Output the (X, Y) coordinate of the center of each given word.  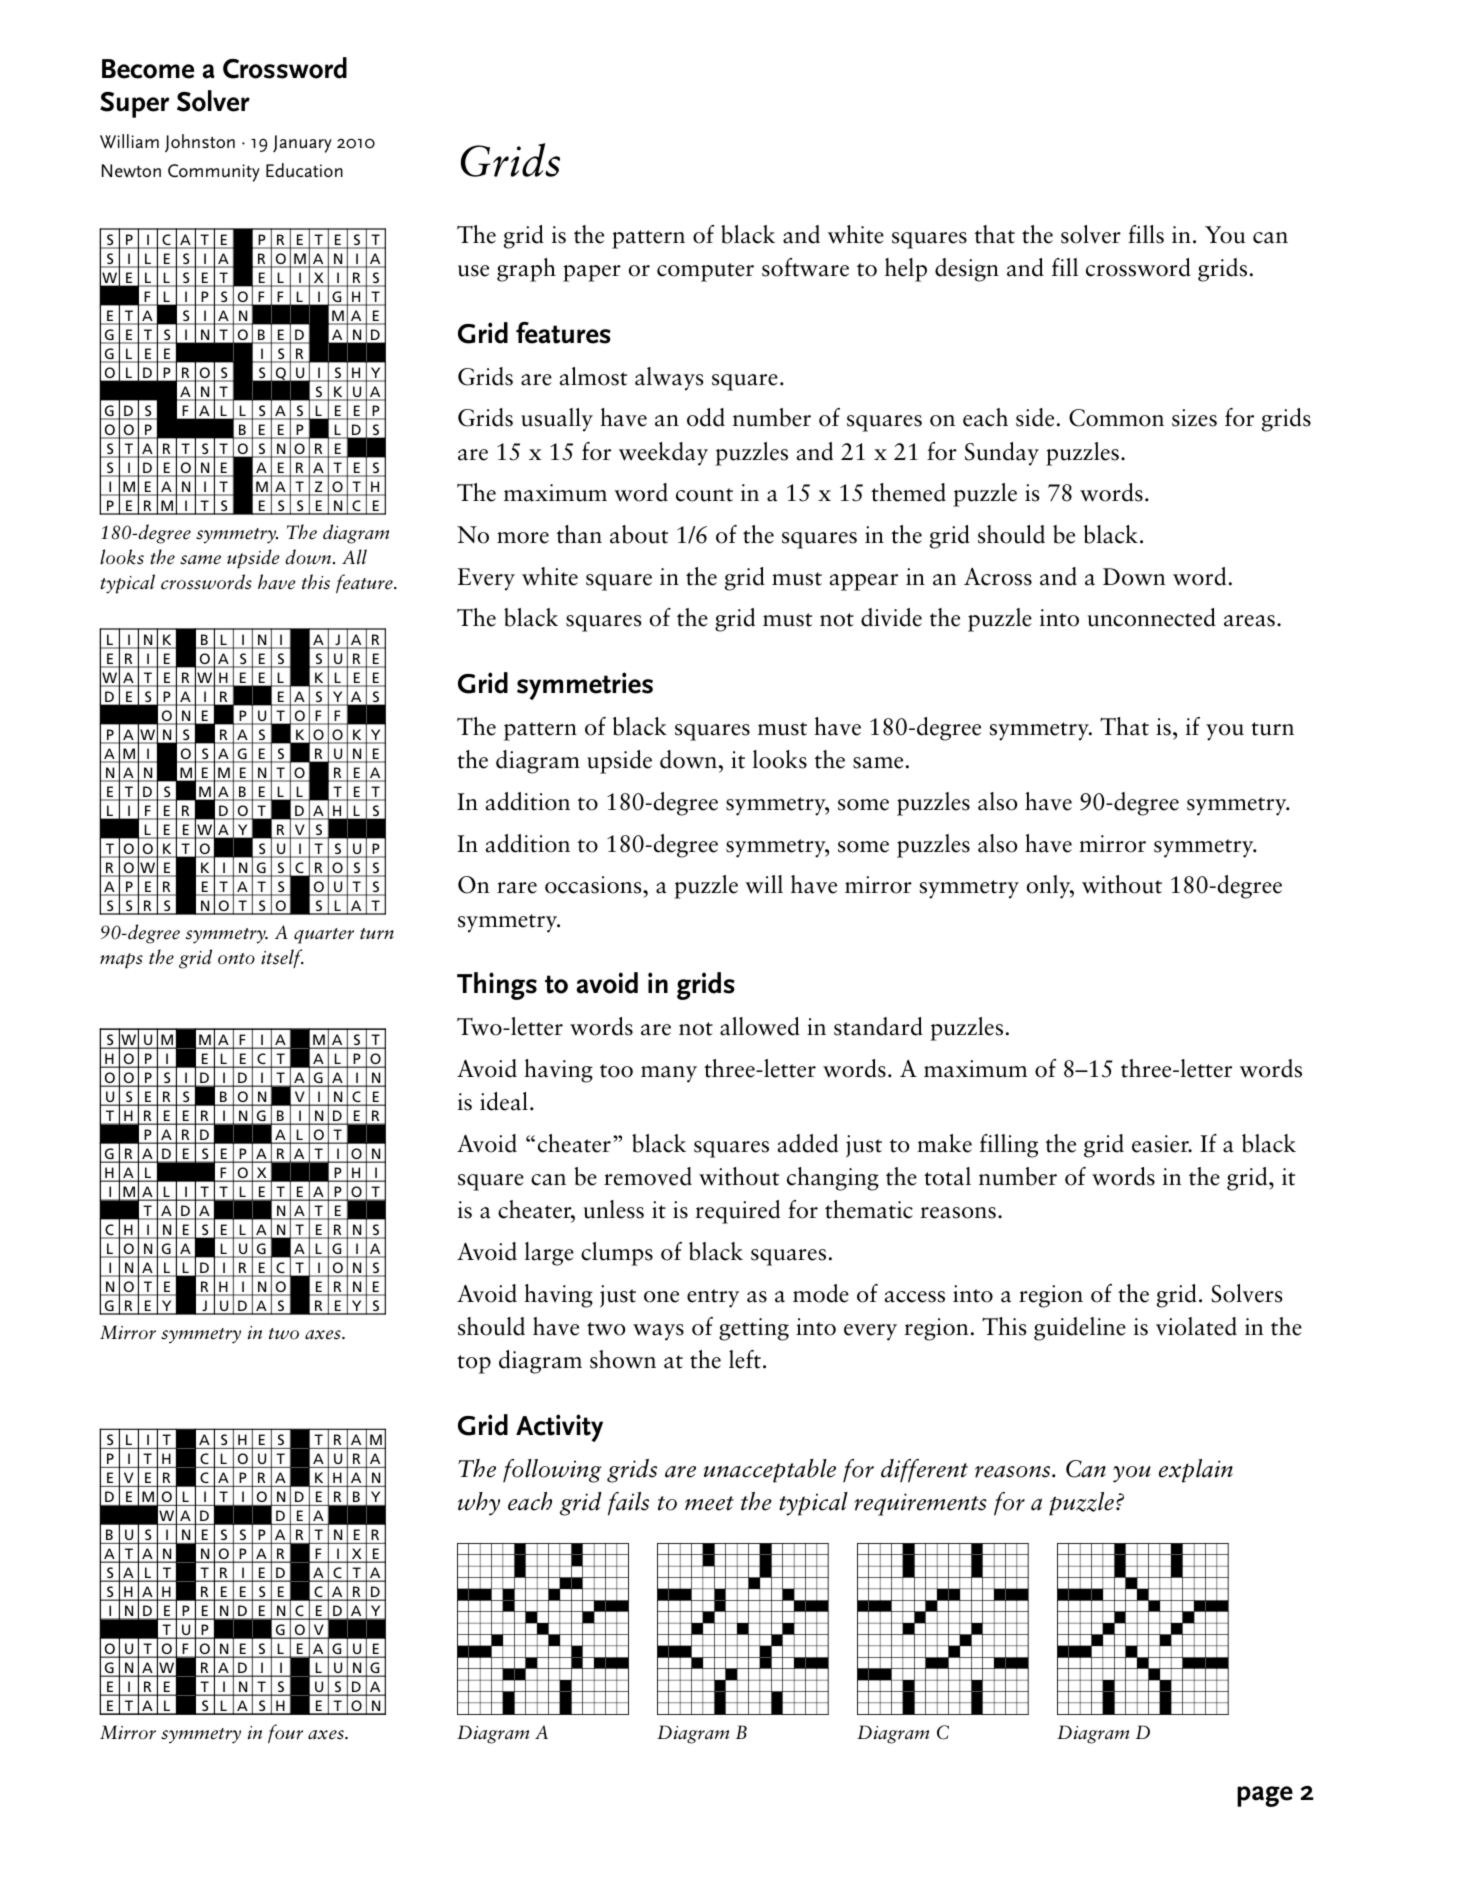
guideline (1080, 1329)
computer (705, 272)
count (704, 495)
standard (878, 1026)
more (523, 538)
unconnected (1152, 617)
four (285, 1734)
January (302, 144)
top (474, 1364)
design (967, 270)
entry (713, 1298)
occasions (594, 885)
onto (236, 959)
